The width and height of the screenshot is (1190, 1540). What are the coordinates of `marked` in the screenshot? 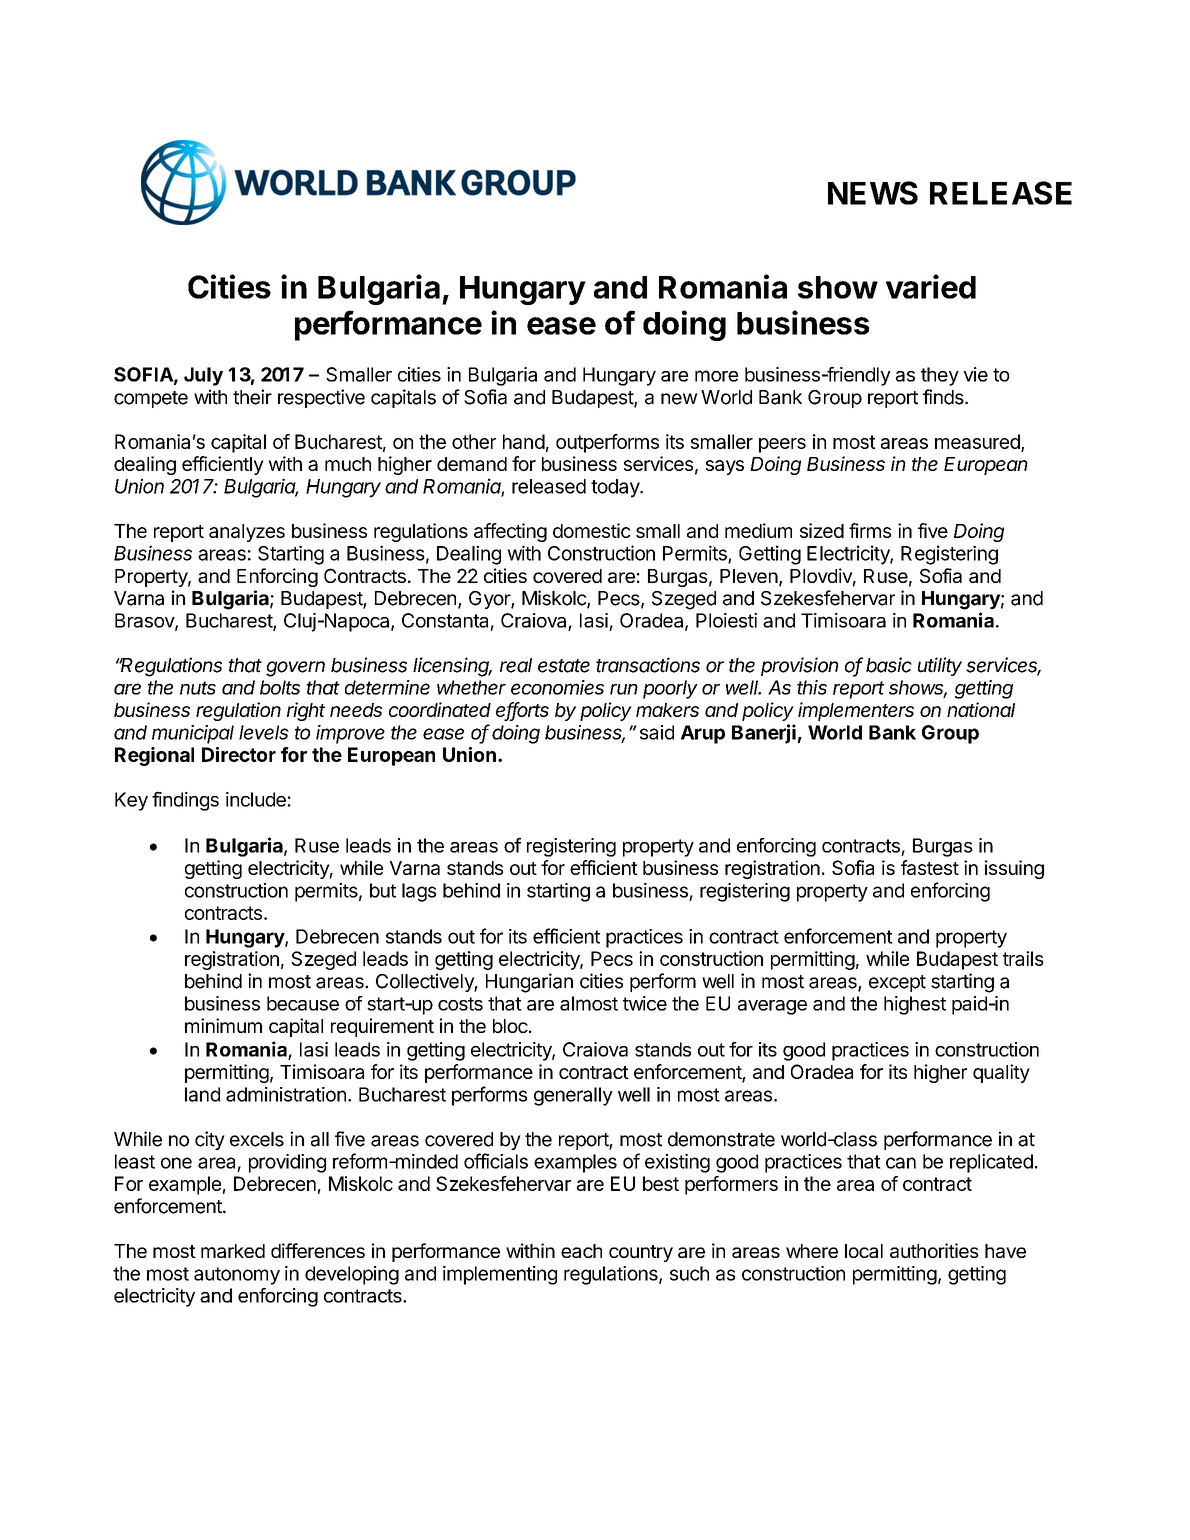 It's located at (233, 1251).
